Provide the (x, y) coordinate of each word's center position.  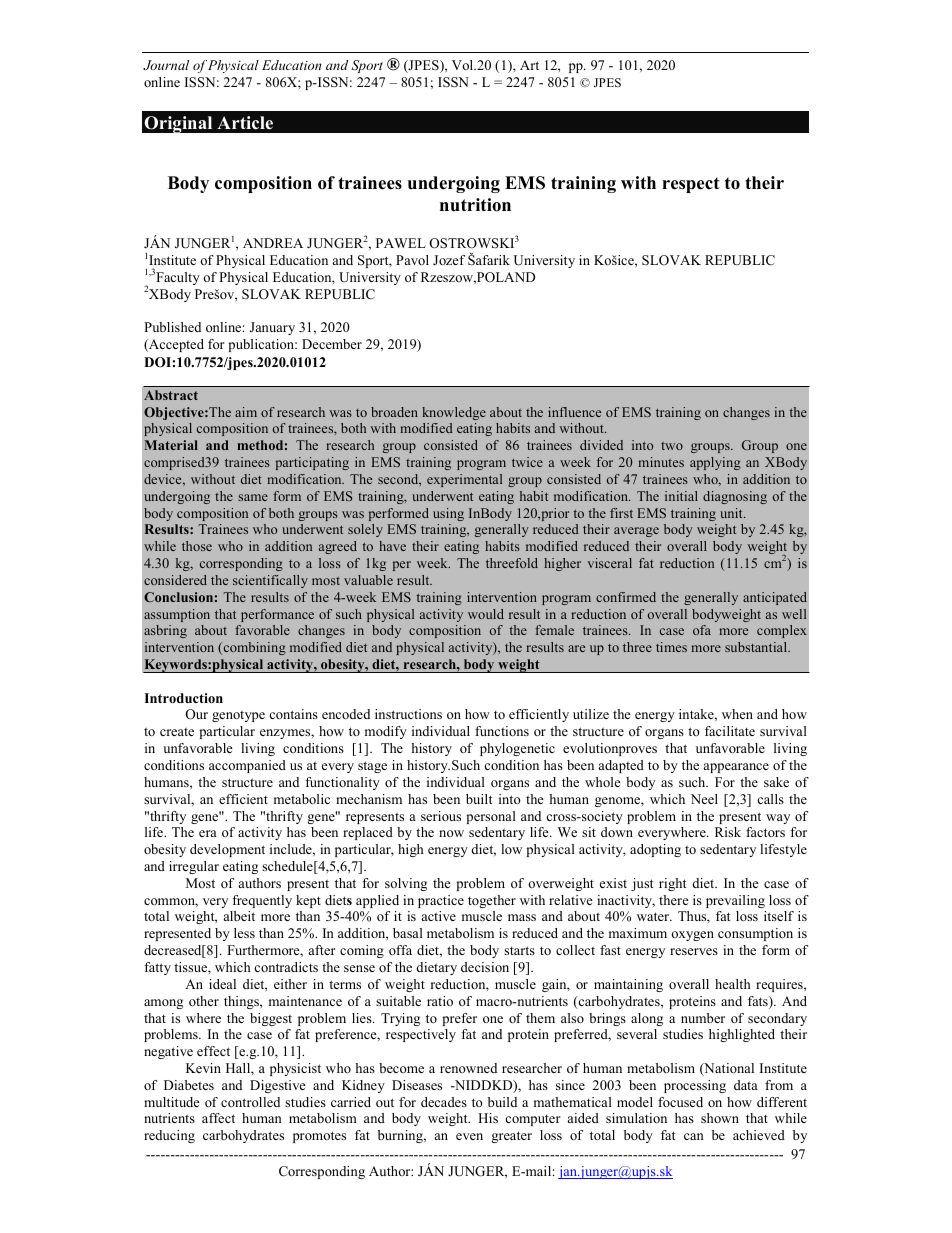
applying (715, 463)
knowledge (454, 413)
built (479, 799)
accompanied (247, 766)
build (502, 1102)
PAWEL (401, 243)
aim (246, 412)
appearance (736, 768)
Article (245, 123)
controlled (250, 1102)
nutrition (475, 205)
